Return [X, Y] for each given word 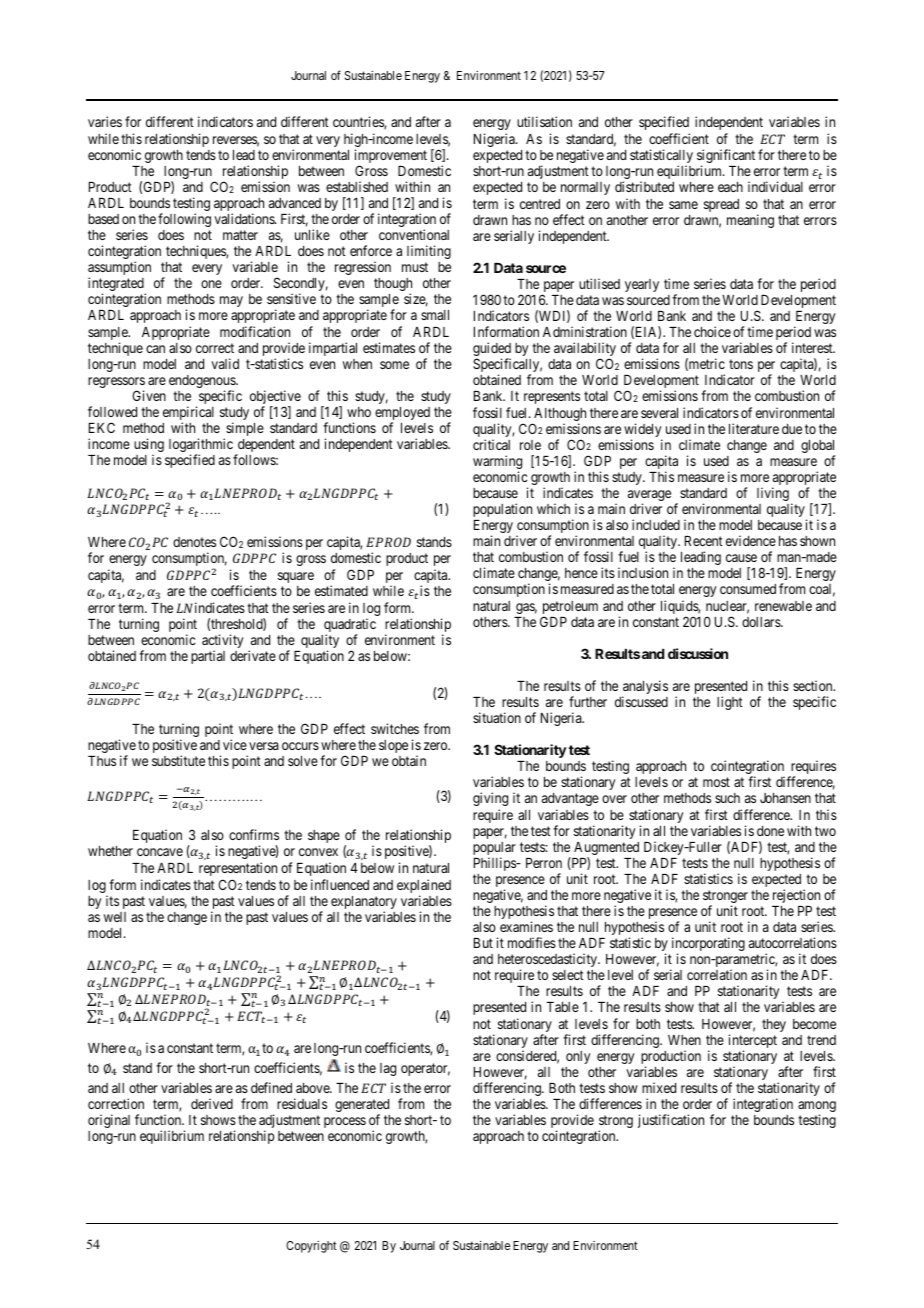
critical [491, 444]
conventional [414, 234]
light [730, 703]
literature [754, 428]
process [345, 1122]
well [115, 917]
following [184, 220]
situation [497, 717]
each [730, 187]
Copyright [311, 1247]
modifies [532, 942]
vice [235, 744]
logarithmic [201, 446]
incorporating [708, 945]
